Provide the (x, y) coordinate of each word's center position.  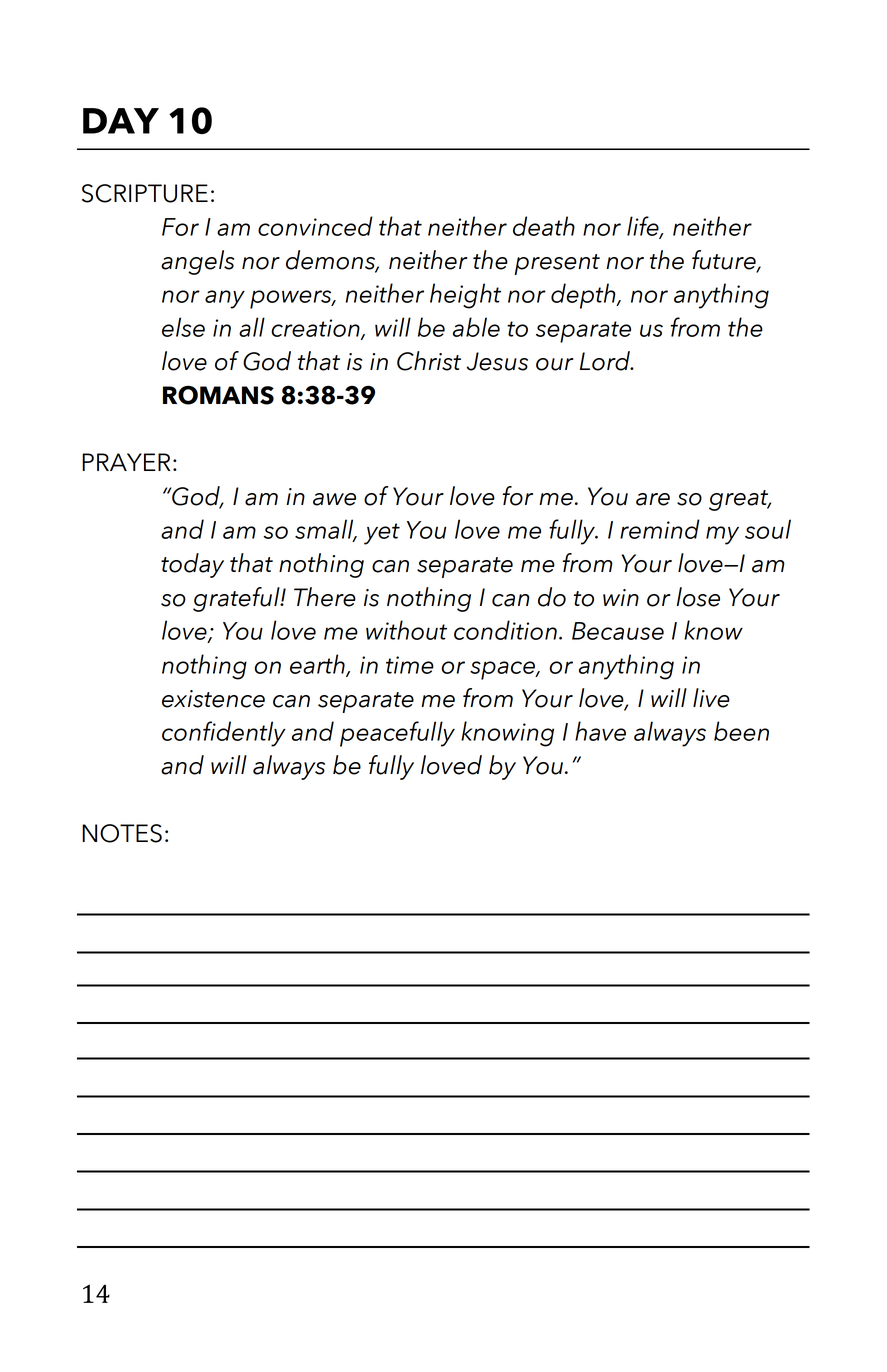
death (544, 226)
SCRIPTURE (145, 193)
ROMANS (218, 395)
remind (660, 529)
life (644, 227)
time (410, 665)
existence (213, 699)
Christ (429, 361)
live (711, 698)
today (192, 565)
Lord (606, 361)
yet (382, 534)
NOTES (122, 833)
